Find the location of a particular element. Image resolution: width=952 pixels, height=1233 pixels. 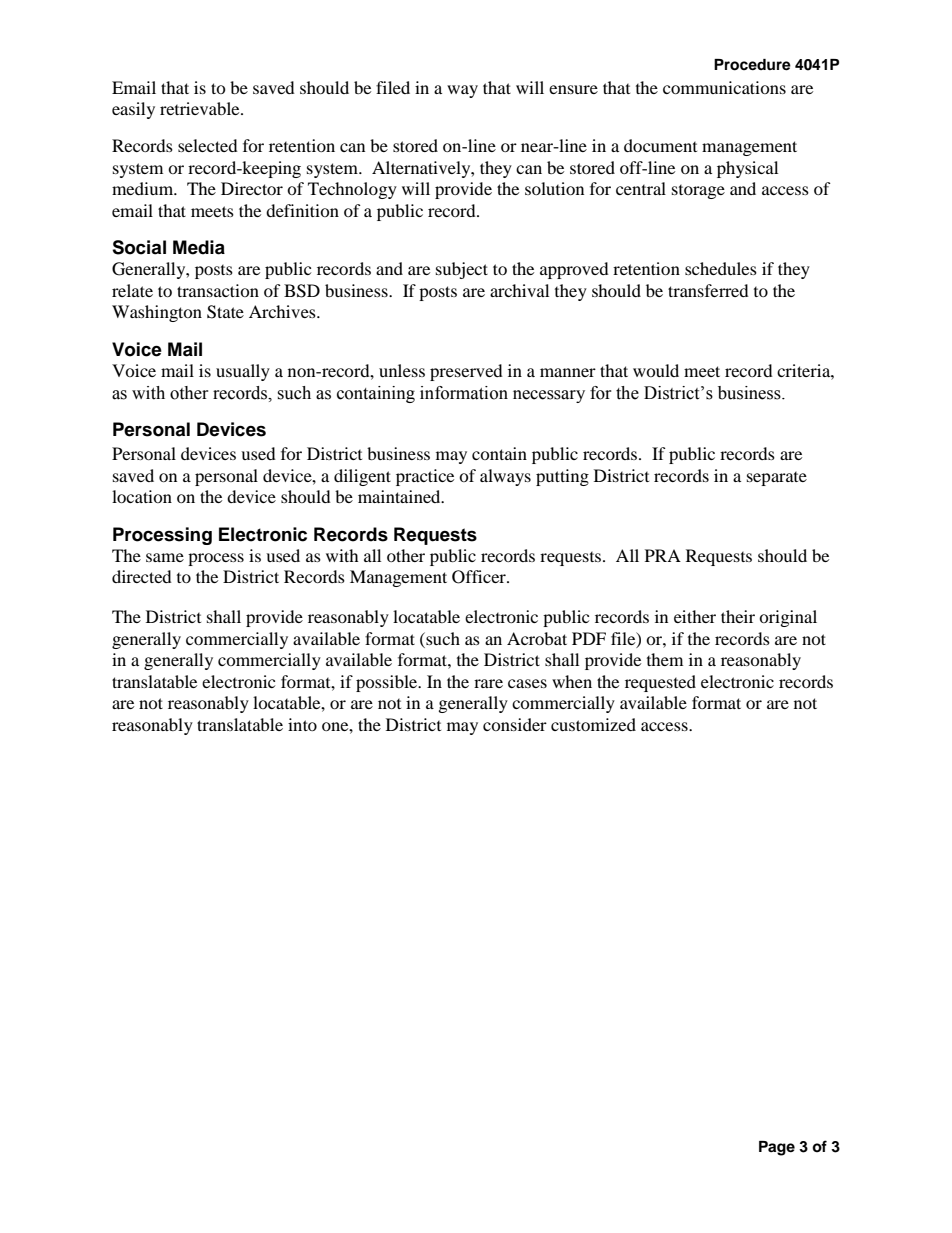

consider is located at coordinates (515, 724).
